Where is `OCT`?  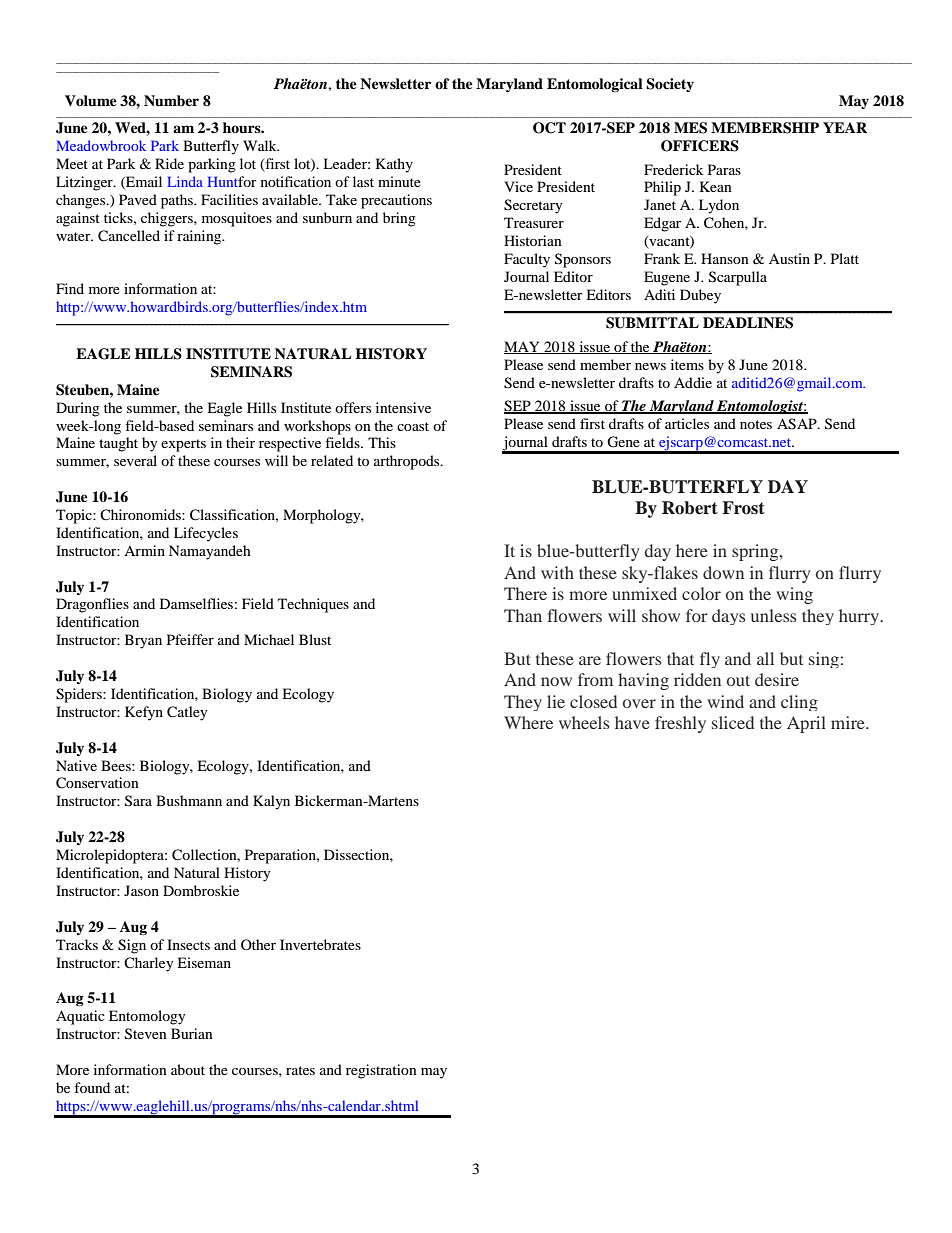 OCT is located at coordinates (549, 128).
